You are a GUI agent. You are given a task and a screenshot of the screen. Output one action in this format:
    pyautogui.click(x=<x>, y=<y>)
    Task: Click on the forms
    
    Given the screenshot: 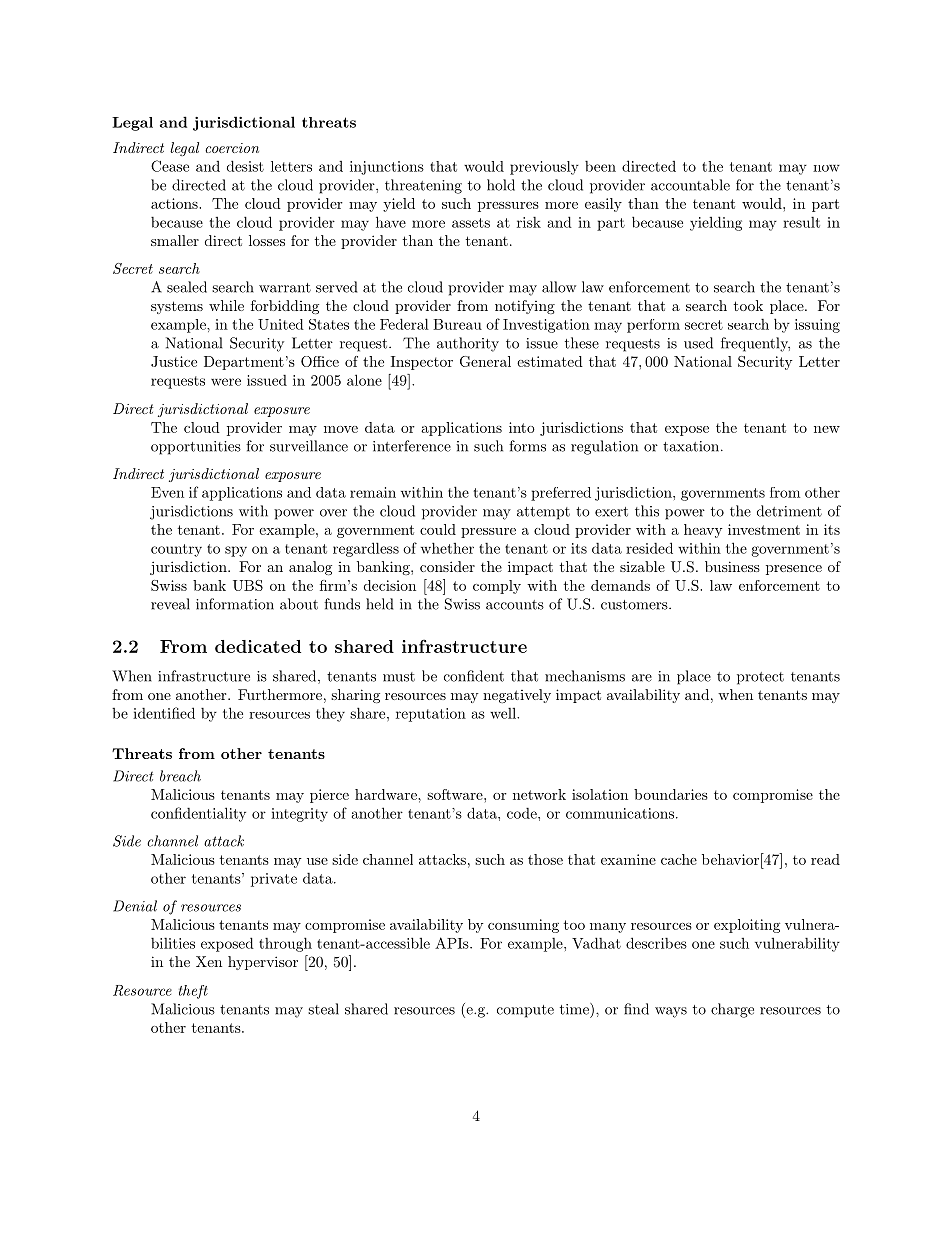 What is the action you would take?
    pyautogui.click(x=527, y=446)
